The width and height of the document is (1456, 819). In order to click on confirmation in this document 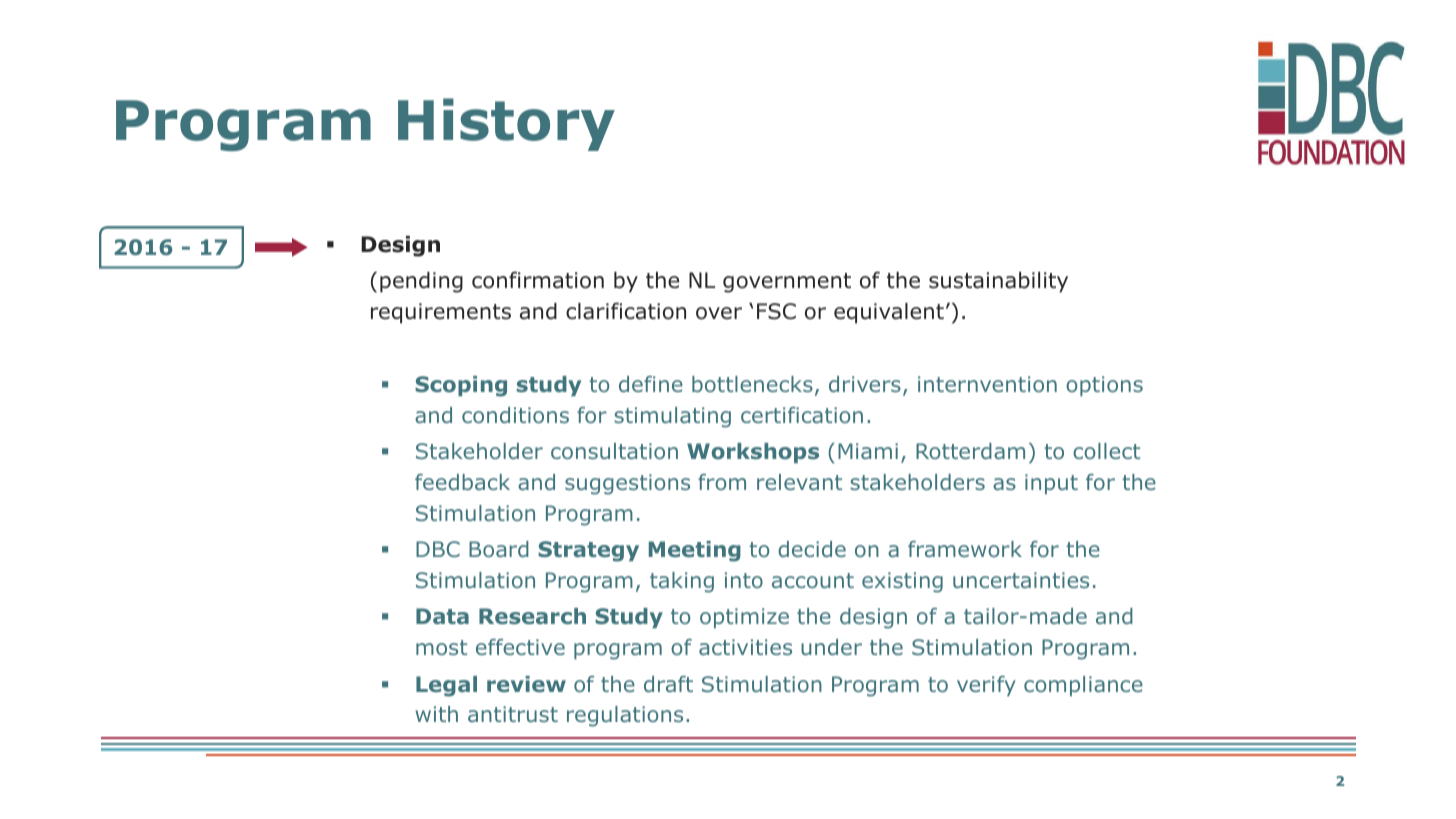, I will do `click(538, 280)`.
